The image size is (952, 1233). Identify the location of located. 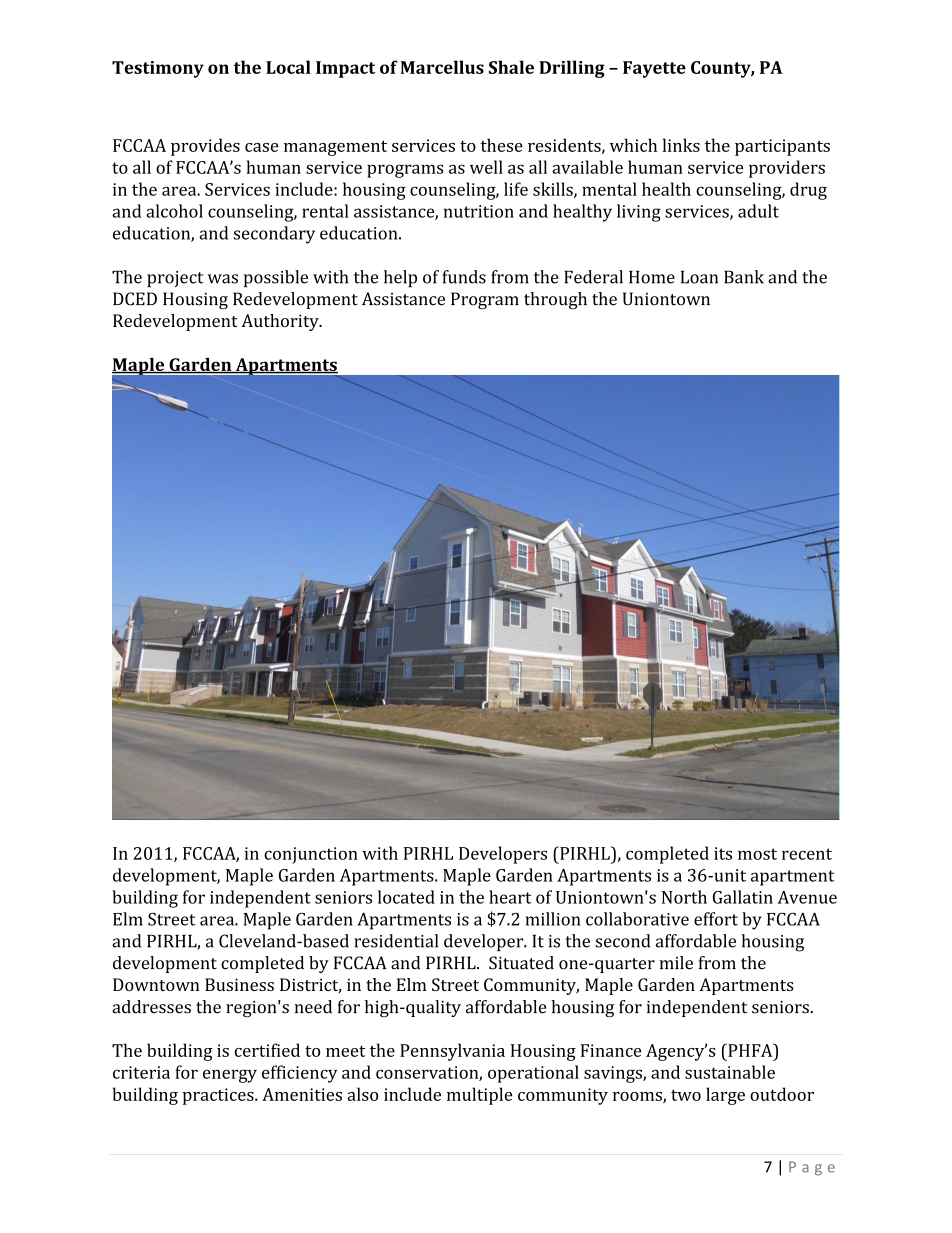
(406, 897).
